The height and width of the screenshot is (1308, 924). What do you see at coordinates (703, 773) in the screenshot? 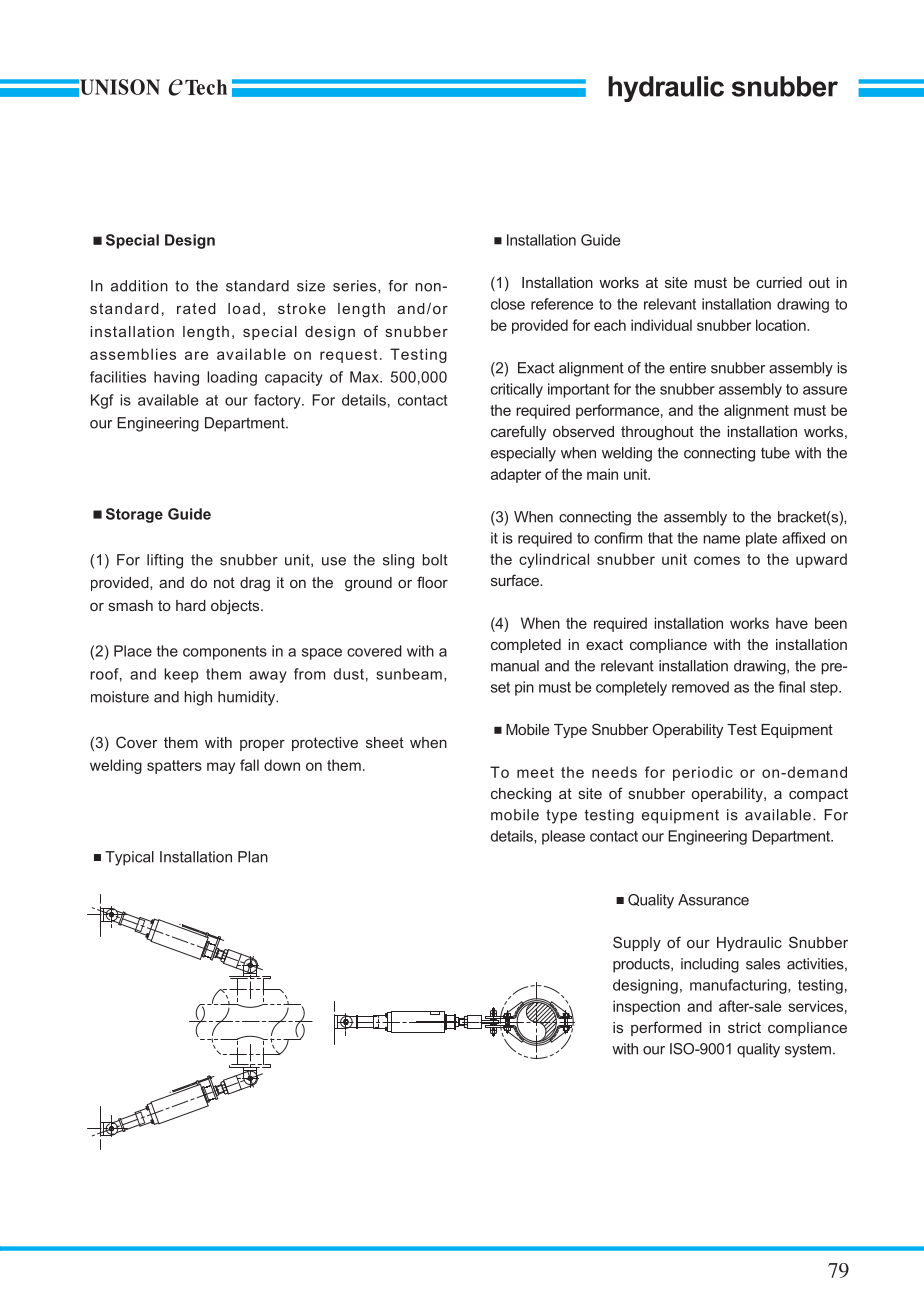
I see `periodic` at bounding box center [703, 773].
